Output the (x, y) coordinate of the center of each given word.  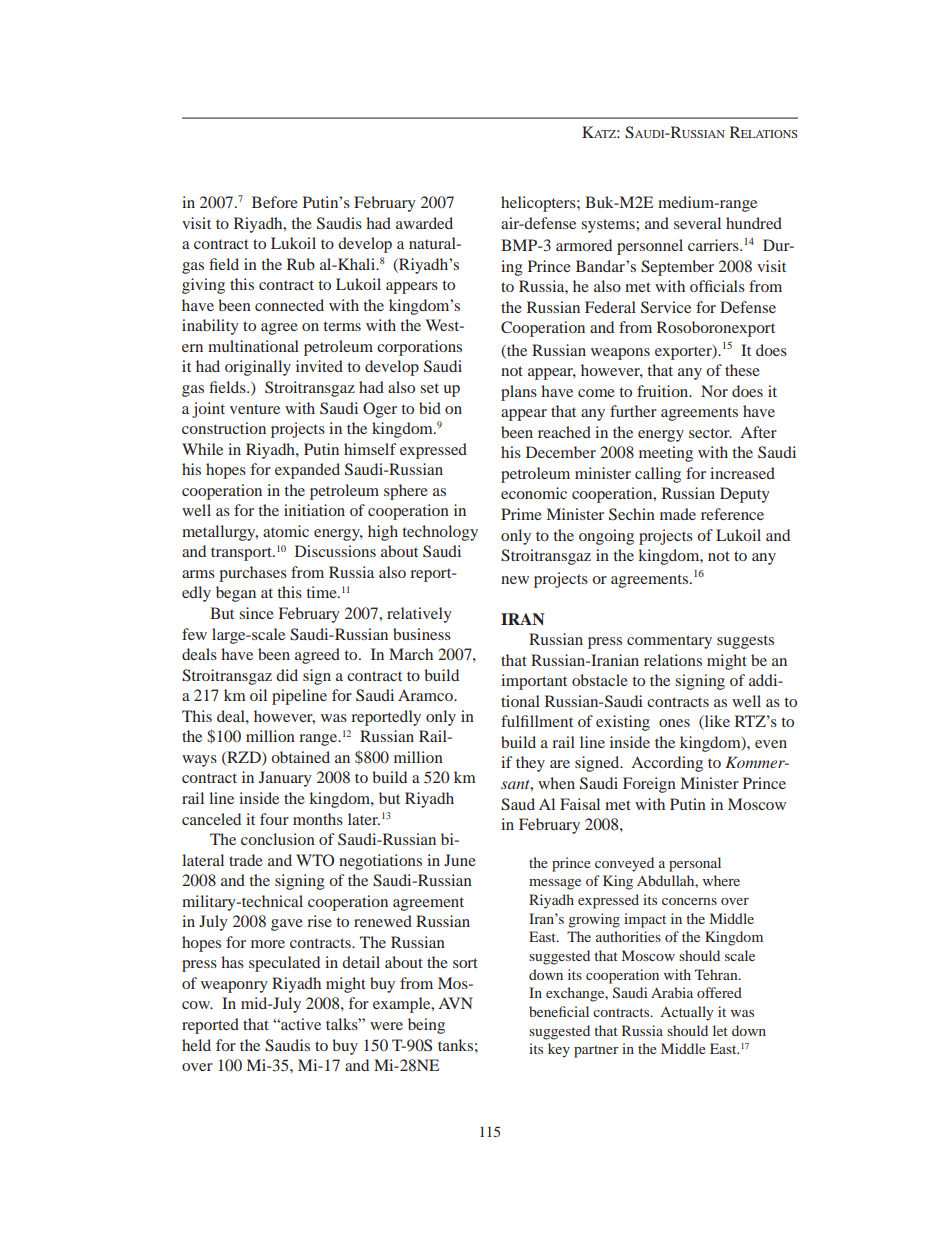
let (720, 1030)
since (256, 613)
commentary (669, 642)
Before (275, 202)
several (697, 223)
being (426, 1026)
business (422, 634)
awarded (424, 223)
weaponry (234, 987)
